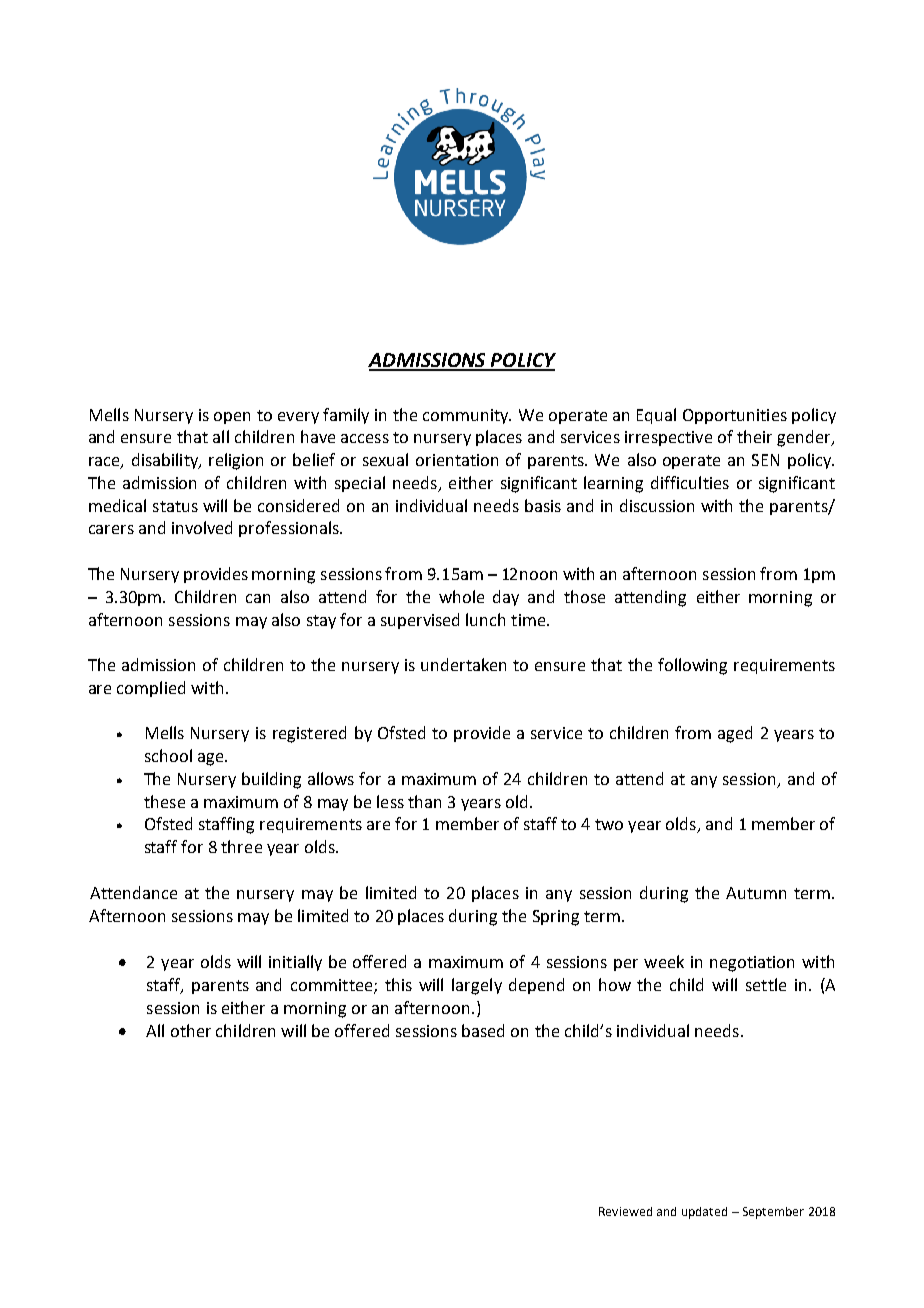  I want to click on updated, so click(704, 1213).
